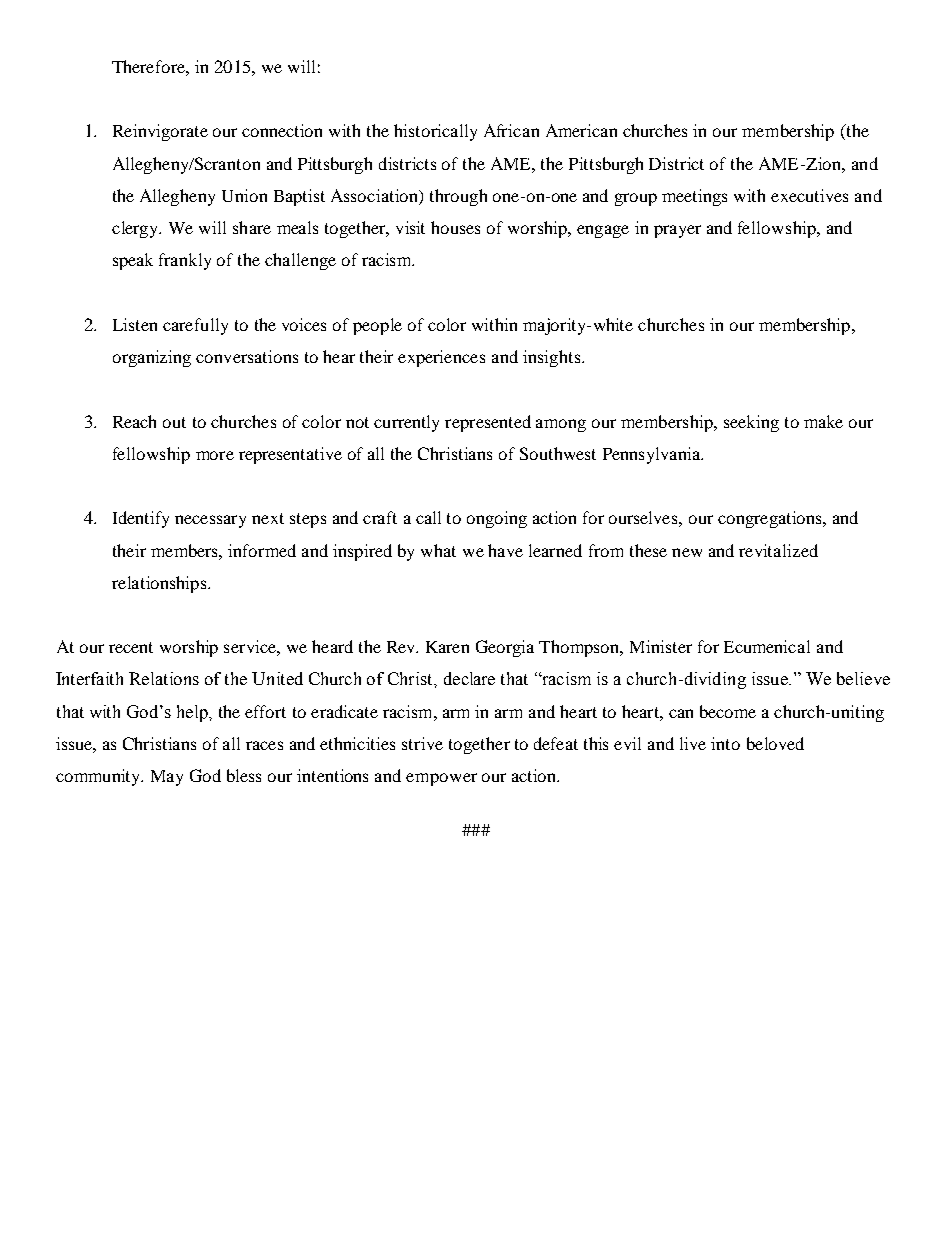 This document has height=1233, width=952. Describe the element at coordinates (511, 130) in the document. I see `African` at that location.
